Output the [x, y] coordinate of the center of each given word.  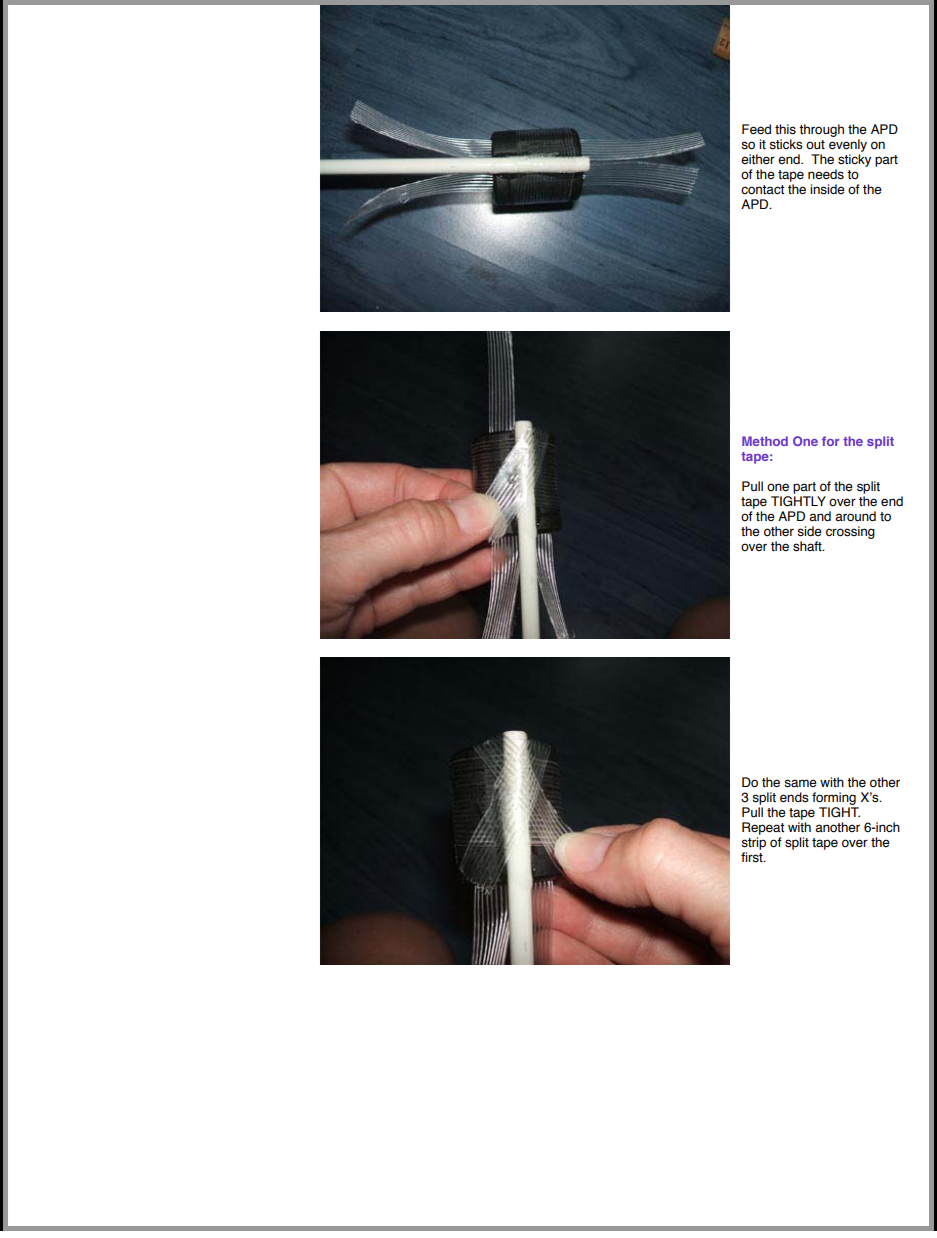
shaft [808, 546]
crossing [850, 532]
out [815, 144]
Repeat [763, 828]
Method [765, 441]
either [758, 159]
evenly [848, 147]
